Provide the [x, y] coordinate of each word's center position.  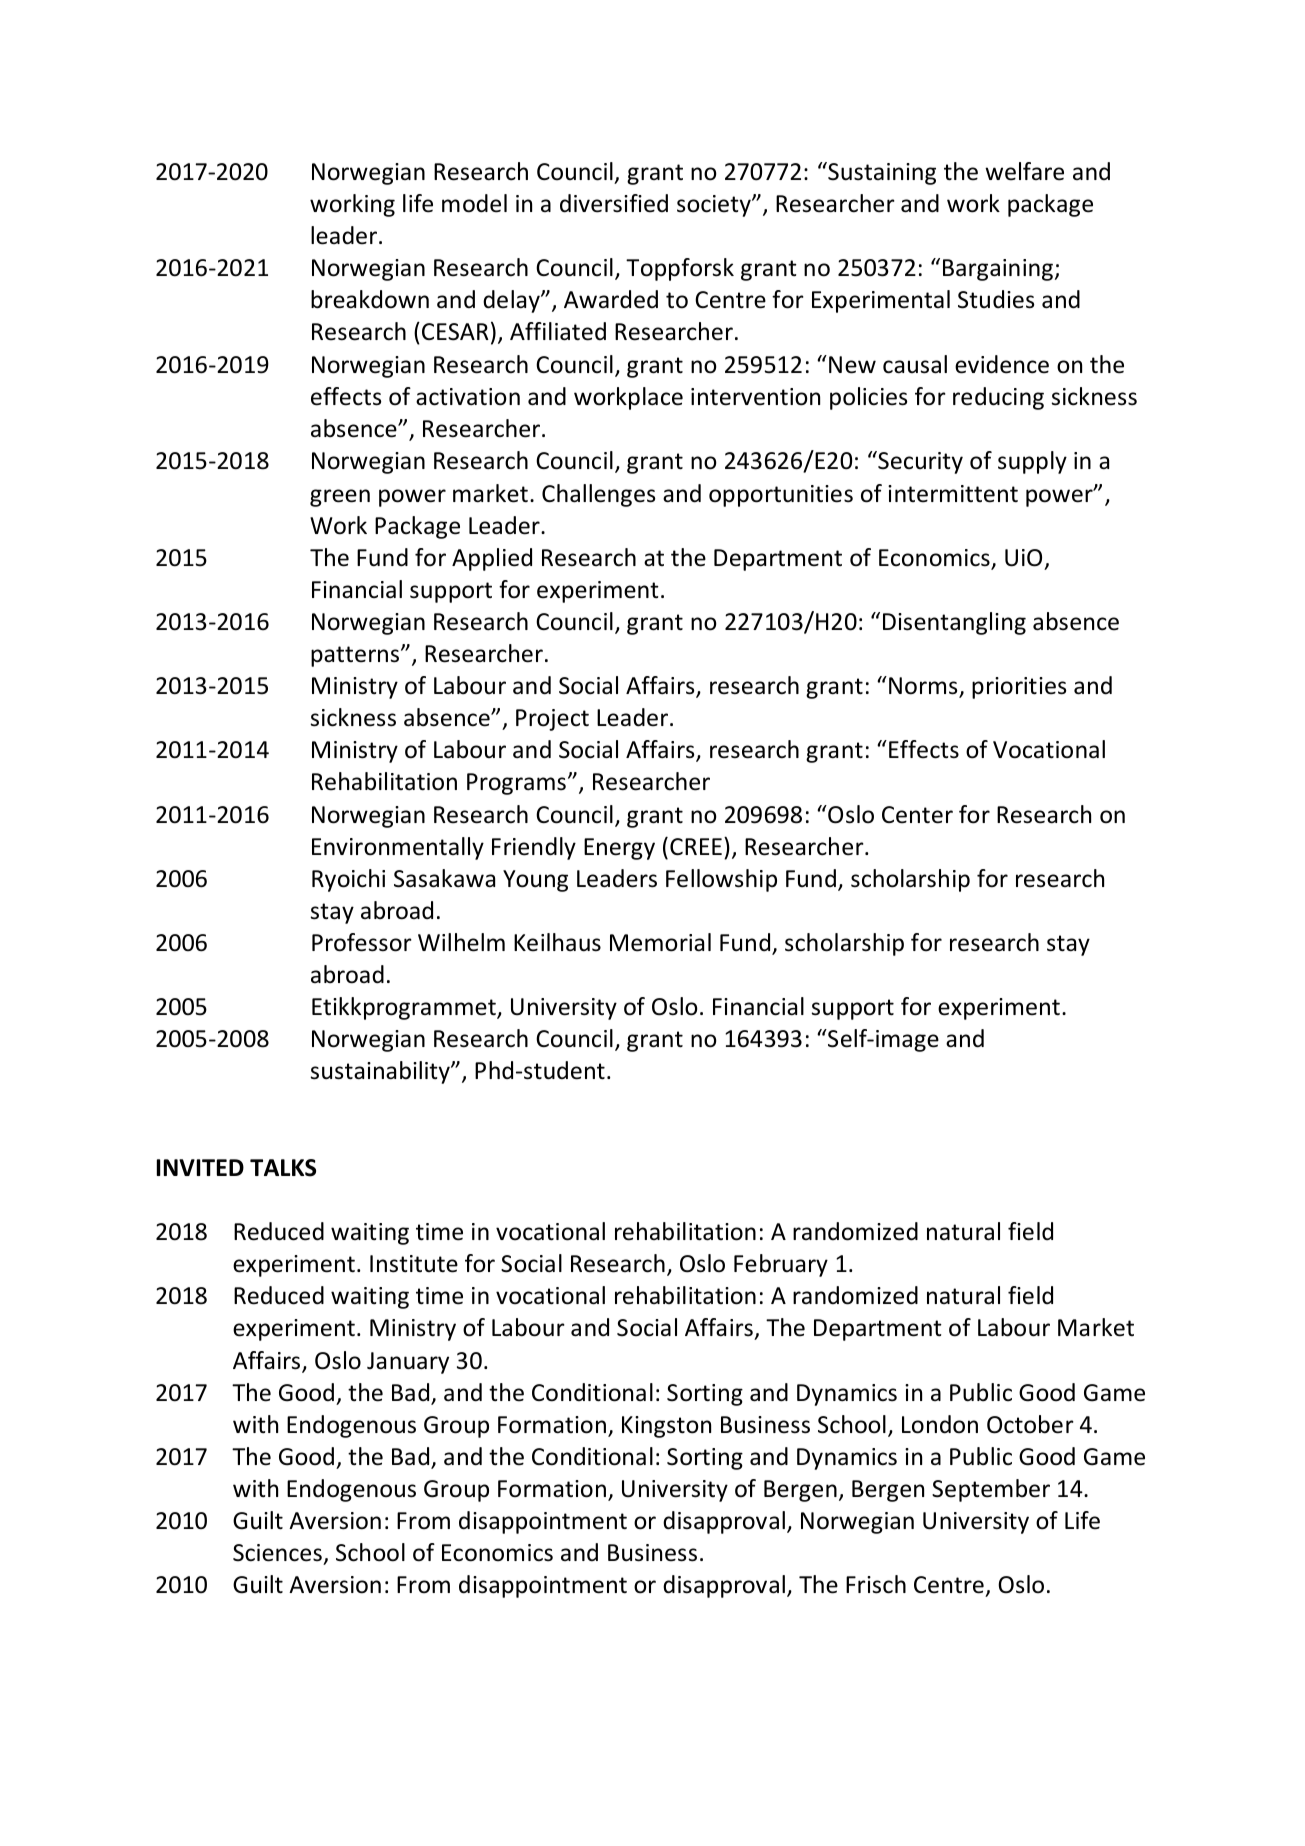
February [781, 1265]
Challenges [598, 495]
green [340, 498]
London [940, 1424]
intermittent [953, 494]
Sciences [278, 1554]
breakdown [370, 299]
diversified [614, 203]
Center [917, 815]
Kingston [666, 1427]
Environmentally [398, 848]
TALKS [283, 1168]
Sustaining [881, 173]
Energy [619, 849]
